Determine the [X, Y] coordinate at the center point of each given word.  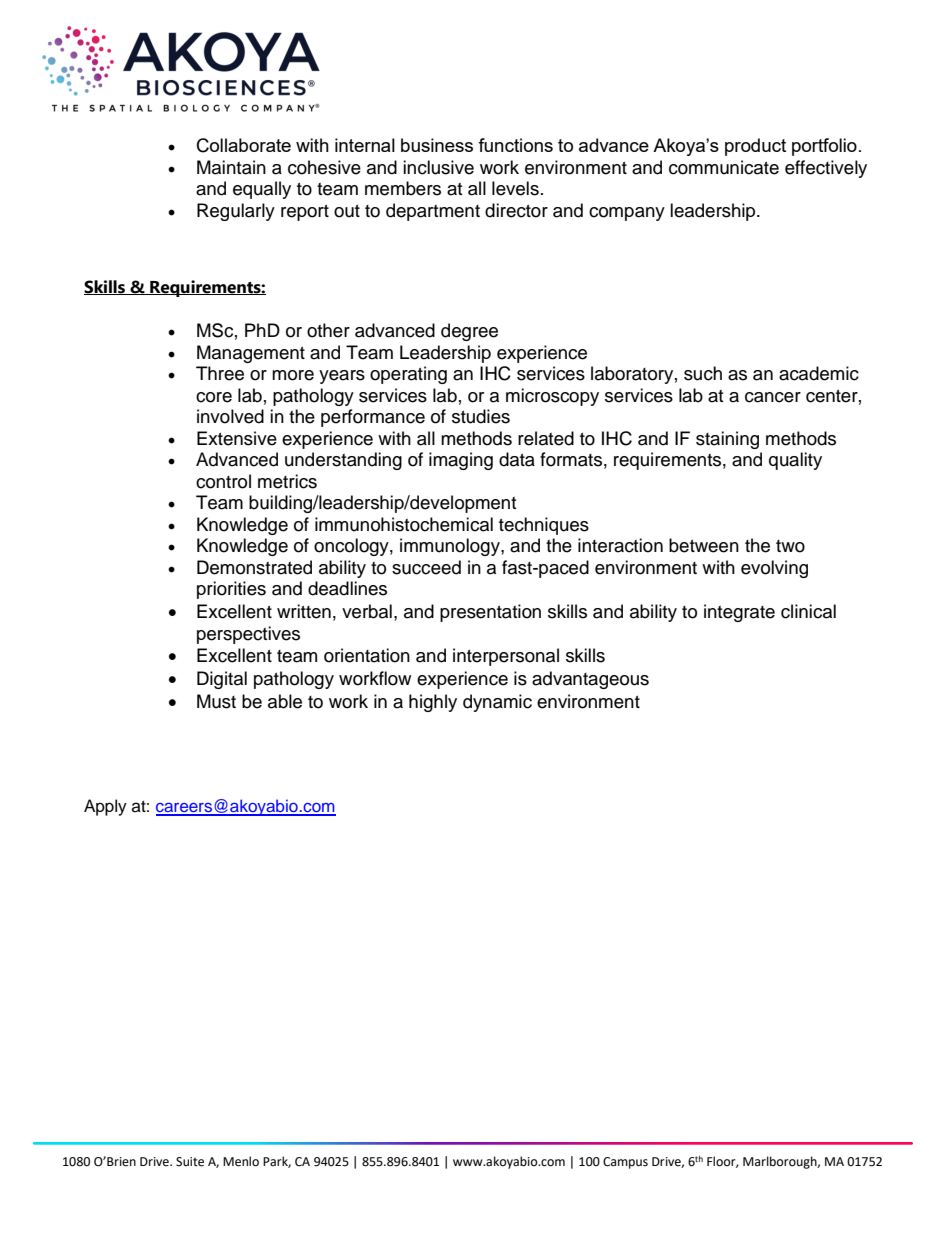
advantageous [590, 680]
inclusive [438, 167]
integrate [739, 613]
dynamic [497, 703]
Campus [625, 1163]
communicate [724, 167]
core [214, 397]
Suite [190, 1162]
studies [481, 416]
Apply [105, 807]
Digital [222, 680]
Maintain [231, 167]
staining [727, 440]
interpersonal [506, 657]
